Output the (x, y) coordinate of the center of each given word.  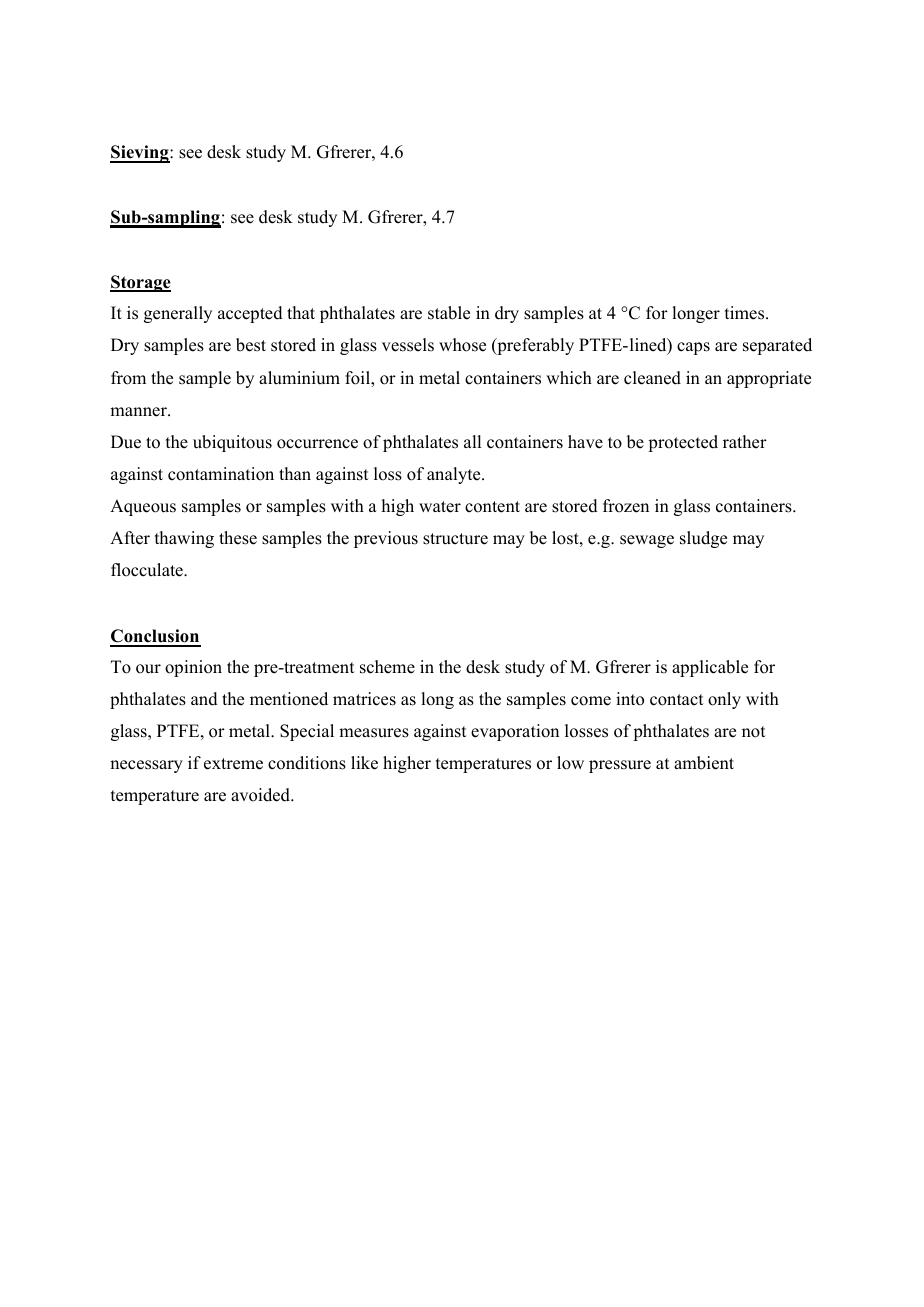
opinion (193, 668)
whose (462, 345)
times (746, 313)
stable (449, 313)
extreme (233, 764)
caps (693, 348)
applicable (710, 668)
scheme (387, 667)
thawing (184, 539)
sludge (703, 539)
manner (139, 412)
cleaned (652, 378)
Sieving (140, 154)
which (569, 378)
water (440, 507)
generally (178, 314)
